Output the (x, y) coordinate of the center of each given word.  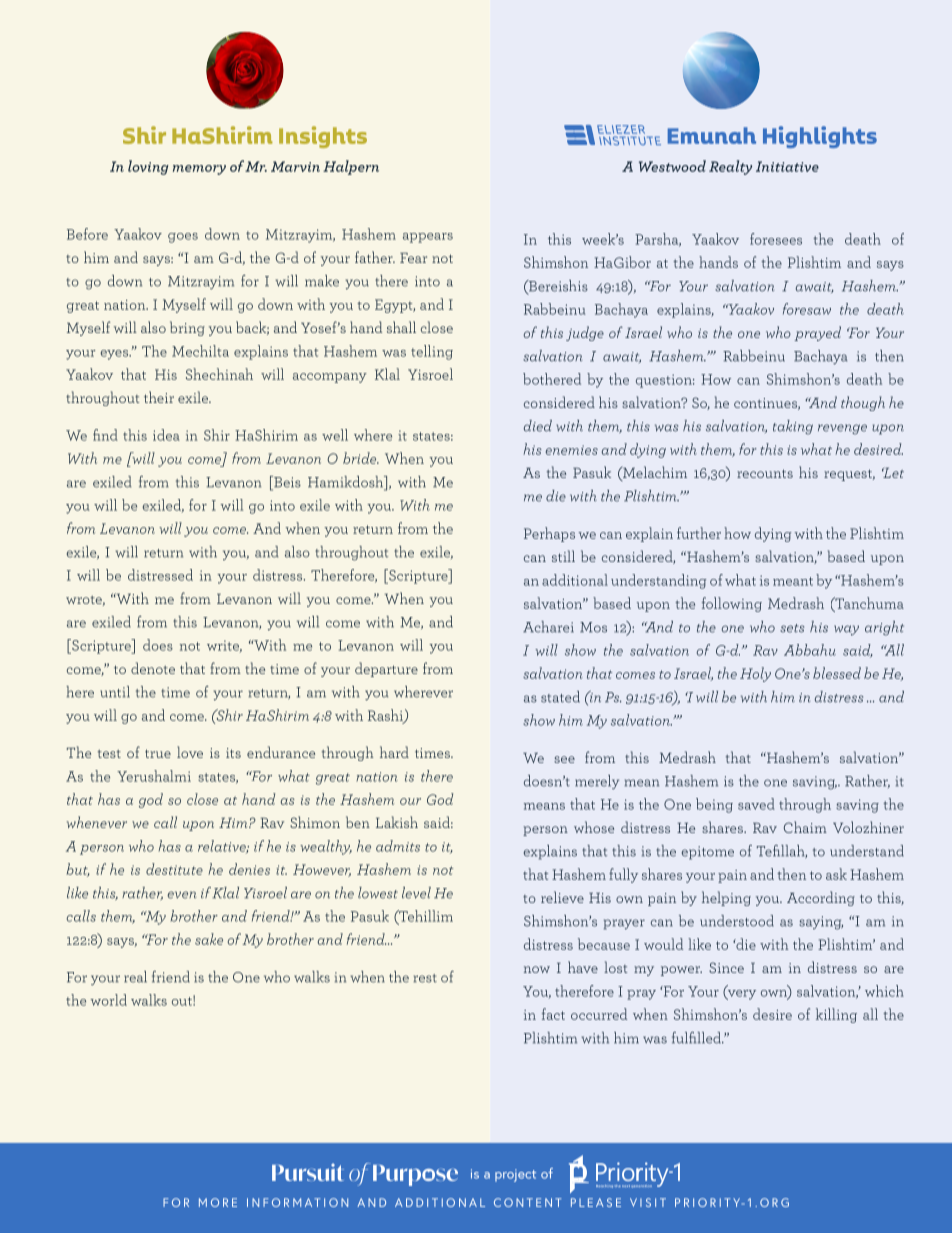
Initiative (787, 166)
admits (398, 846)
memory (199, 170)
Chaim (805, 827)
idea (166, 435)
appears (428, 238)
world (108, 1000)
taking (793, 427)
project (515, 1175)
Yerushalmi (154, 776)
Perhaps (549, 534)
